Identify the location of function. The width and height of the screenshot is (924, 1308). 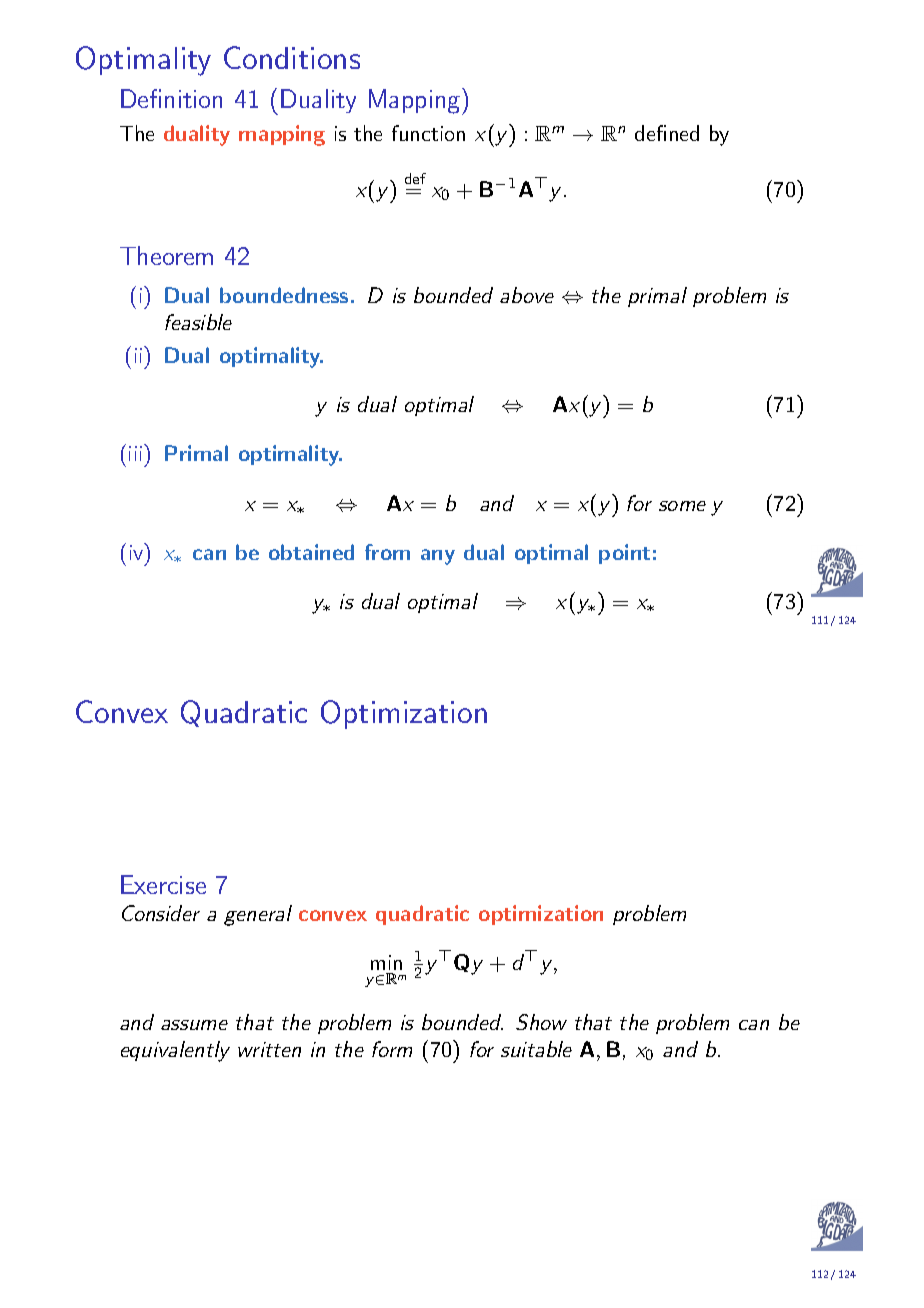
(428, 133).
